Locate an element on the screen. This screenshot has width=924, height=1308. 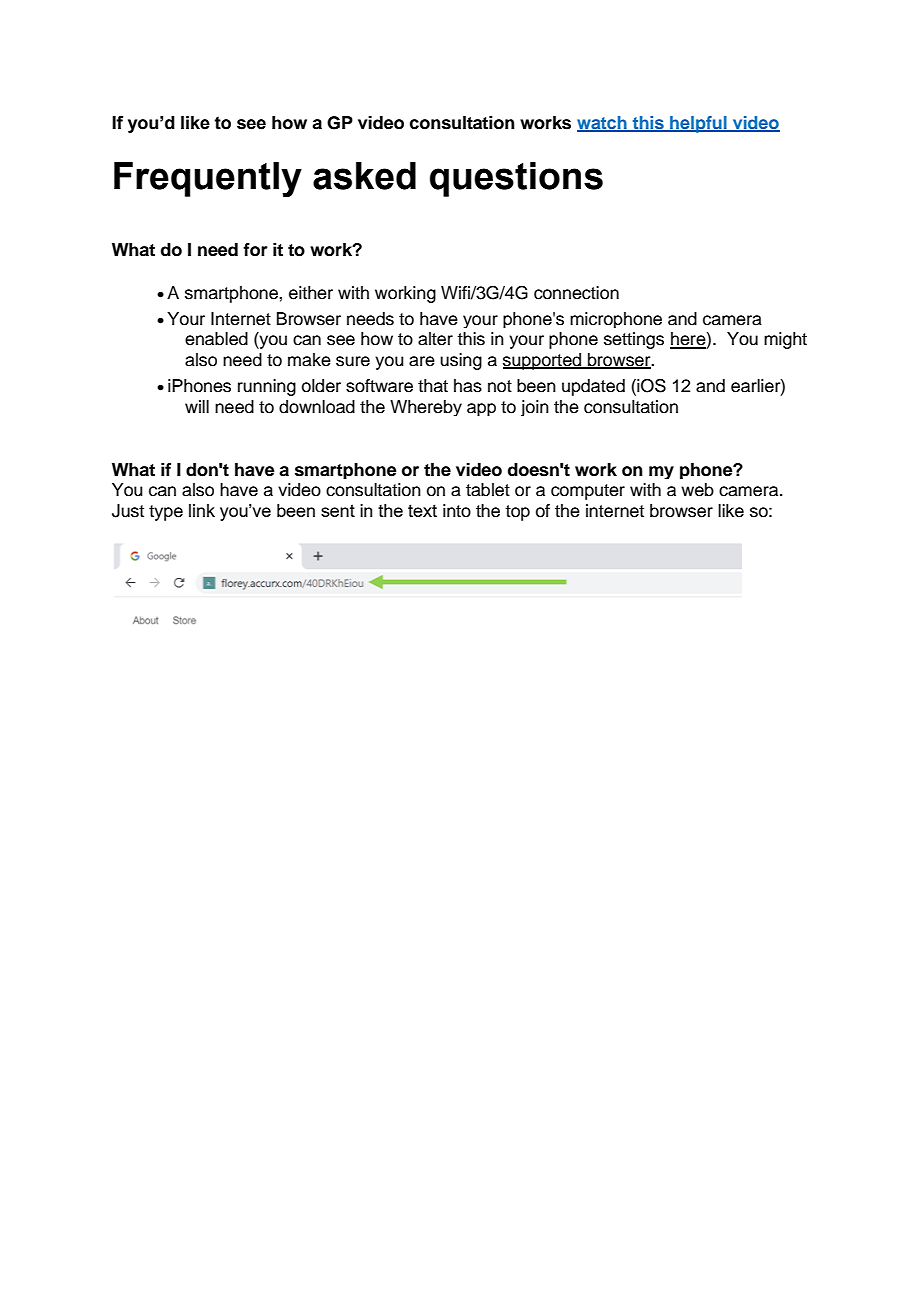
alter is located at coordinates (435, 339).
